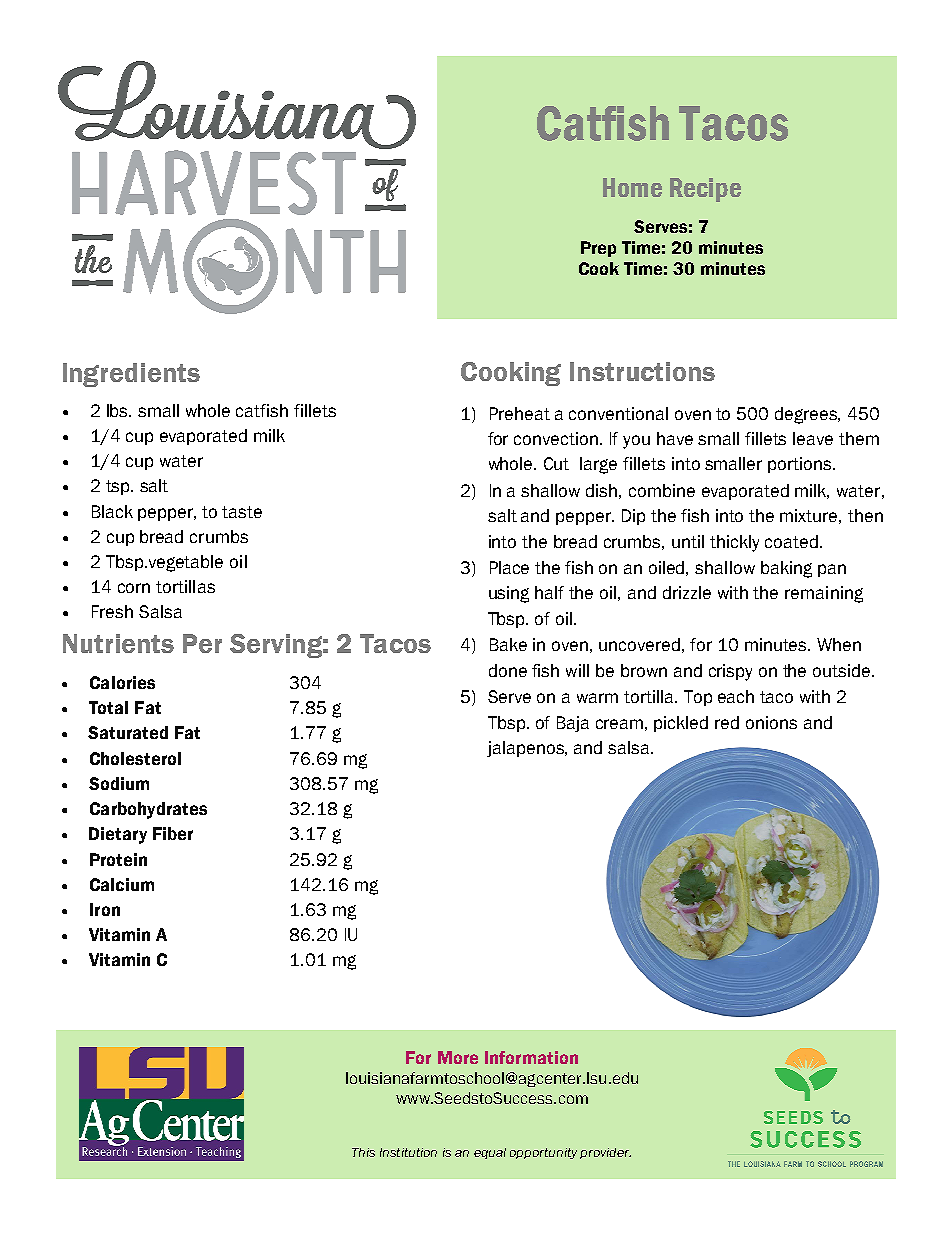 The height and width of the image is (1233, 952). Describe the element at coordinates (509, 567) in the image. I see `Place` at that location.
